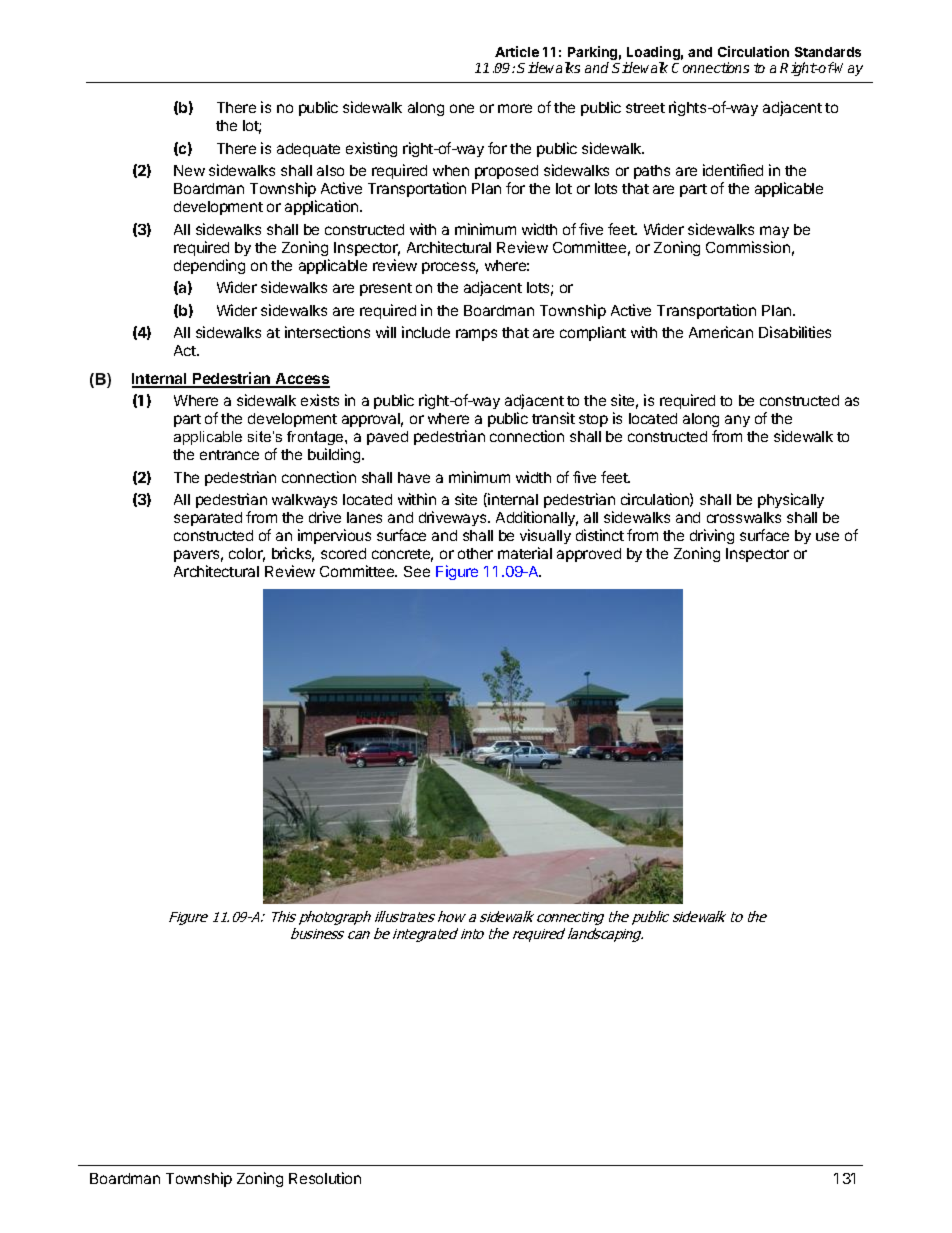  What do you see at coordinates (525, 553) in the document?
I see `material` at bounding box center [525, 553].
